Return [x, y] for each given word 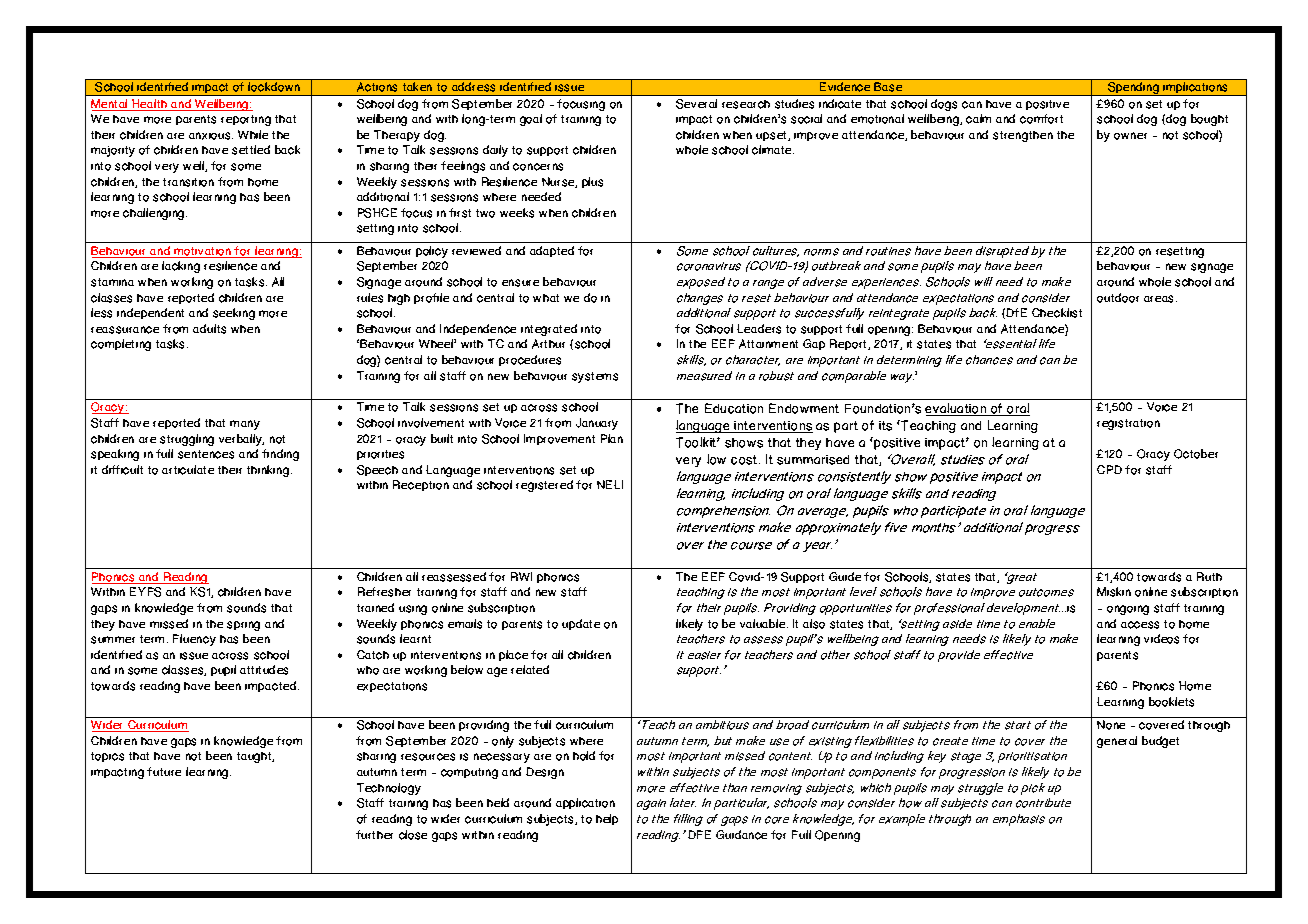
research [746, 104]
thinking [269, 471]
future [164, 771]
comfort [1041, 119]
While [253, 134]
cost [745, 460]
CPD [1109, 469]
